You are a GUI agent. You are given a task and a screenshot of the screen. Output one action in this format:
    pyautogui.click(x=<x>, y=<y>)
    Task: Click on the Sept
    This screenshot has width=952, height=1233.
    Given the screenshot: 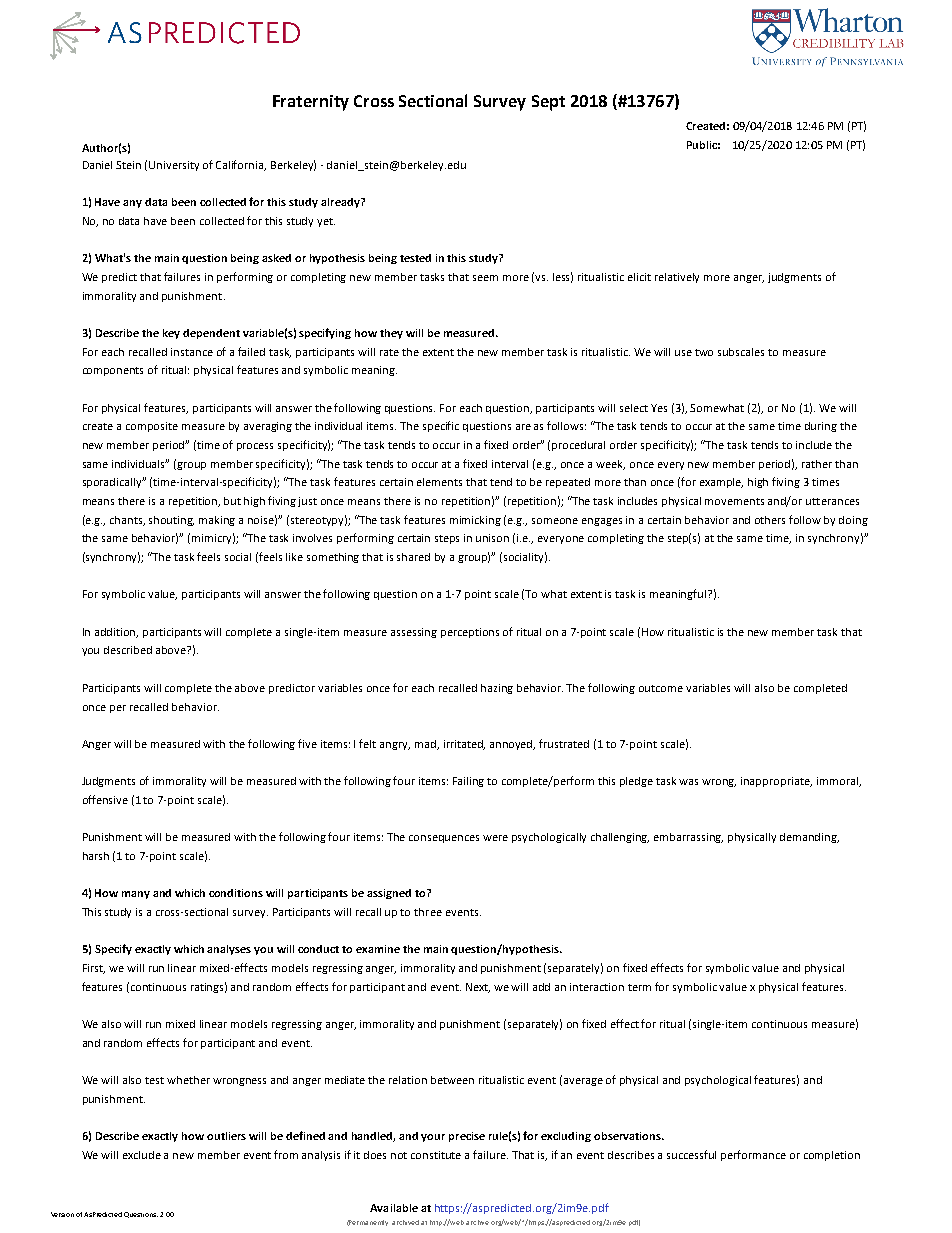 What is the action you would take?
    pyautogui.click(x=548, y=103)
